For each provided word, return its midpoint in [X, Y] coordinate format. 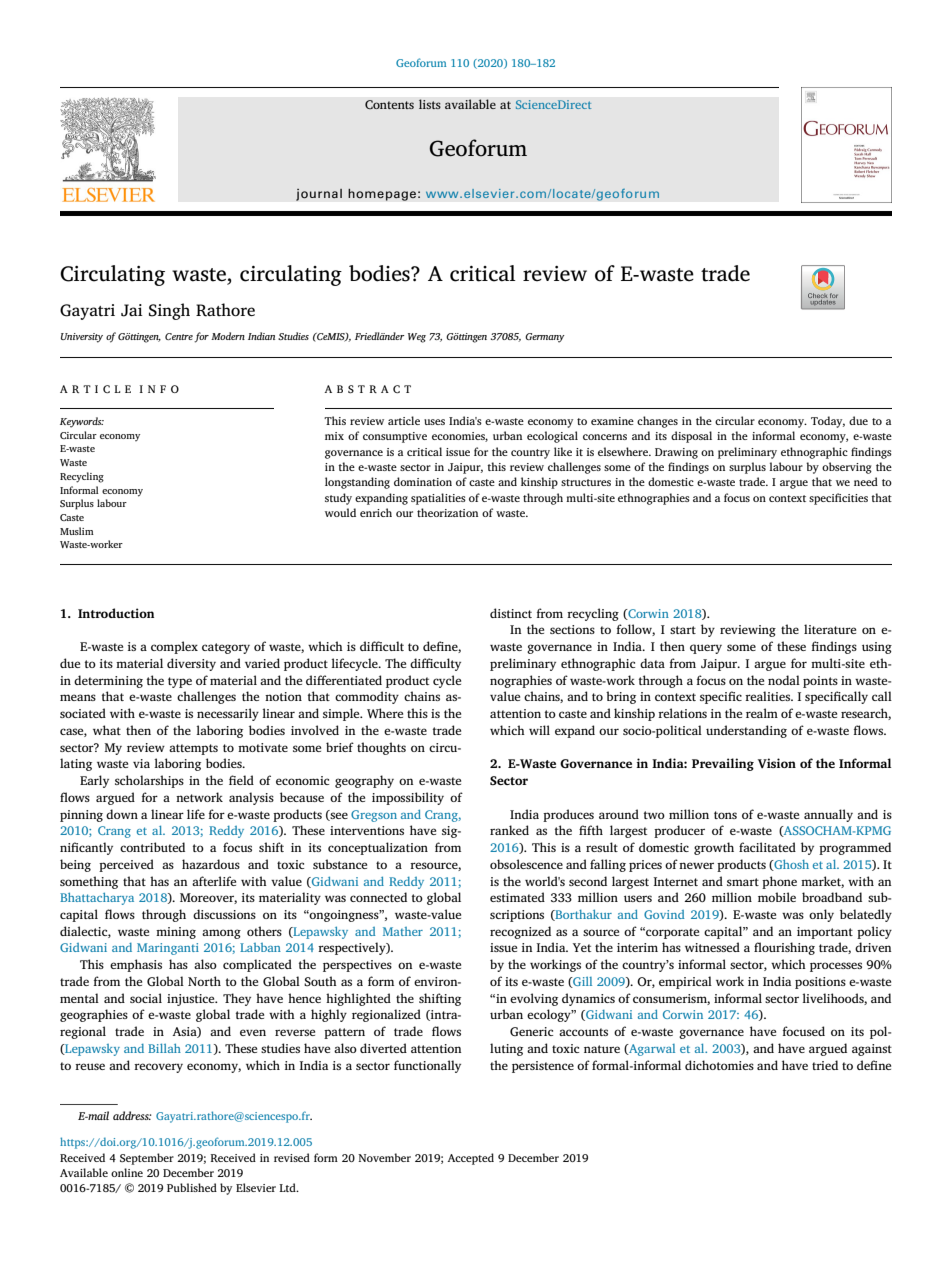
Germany [545, 338]
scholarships [149, 781]
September [147, 1159]
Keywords [82, 422]
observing [847, 468]
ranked [509, 830]
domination [423, 481]
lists [430, 104]
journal [319, 194]
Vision [777, 763]
